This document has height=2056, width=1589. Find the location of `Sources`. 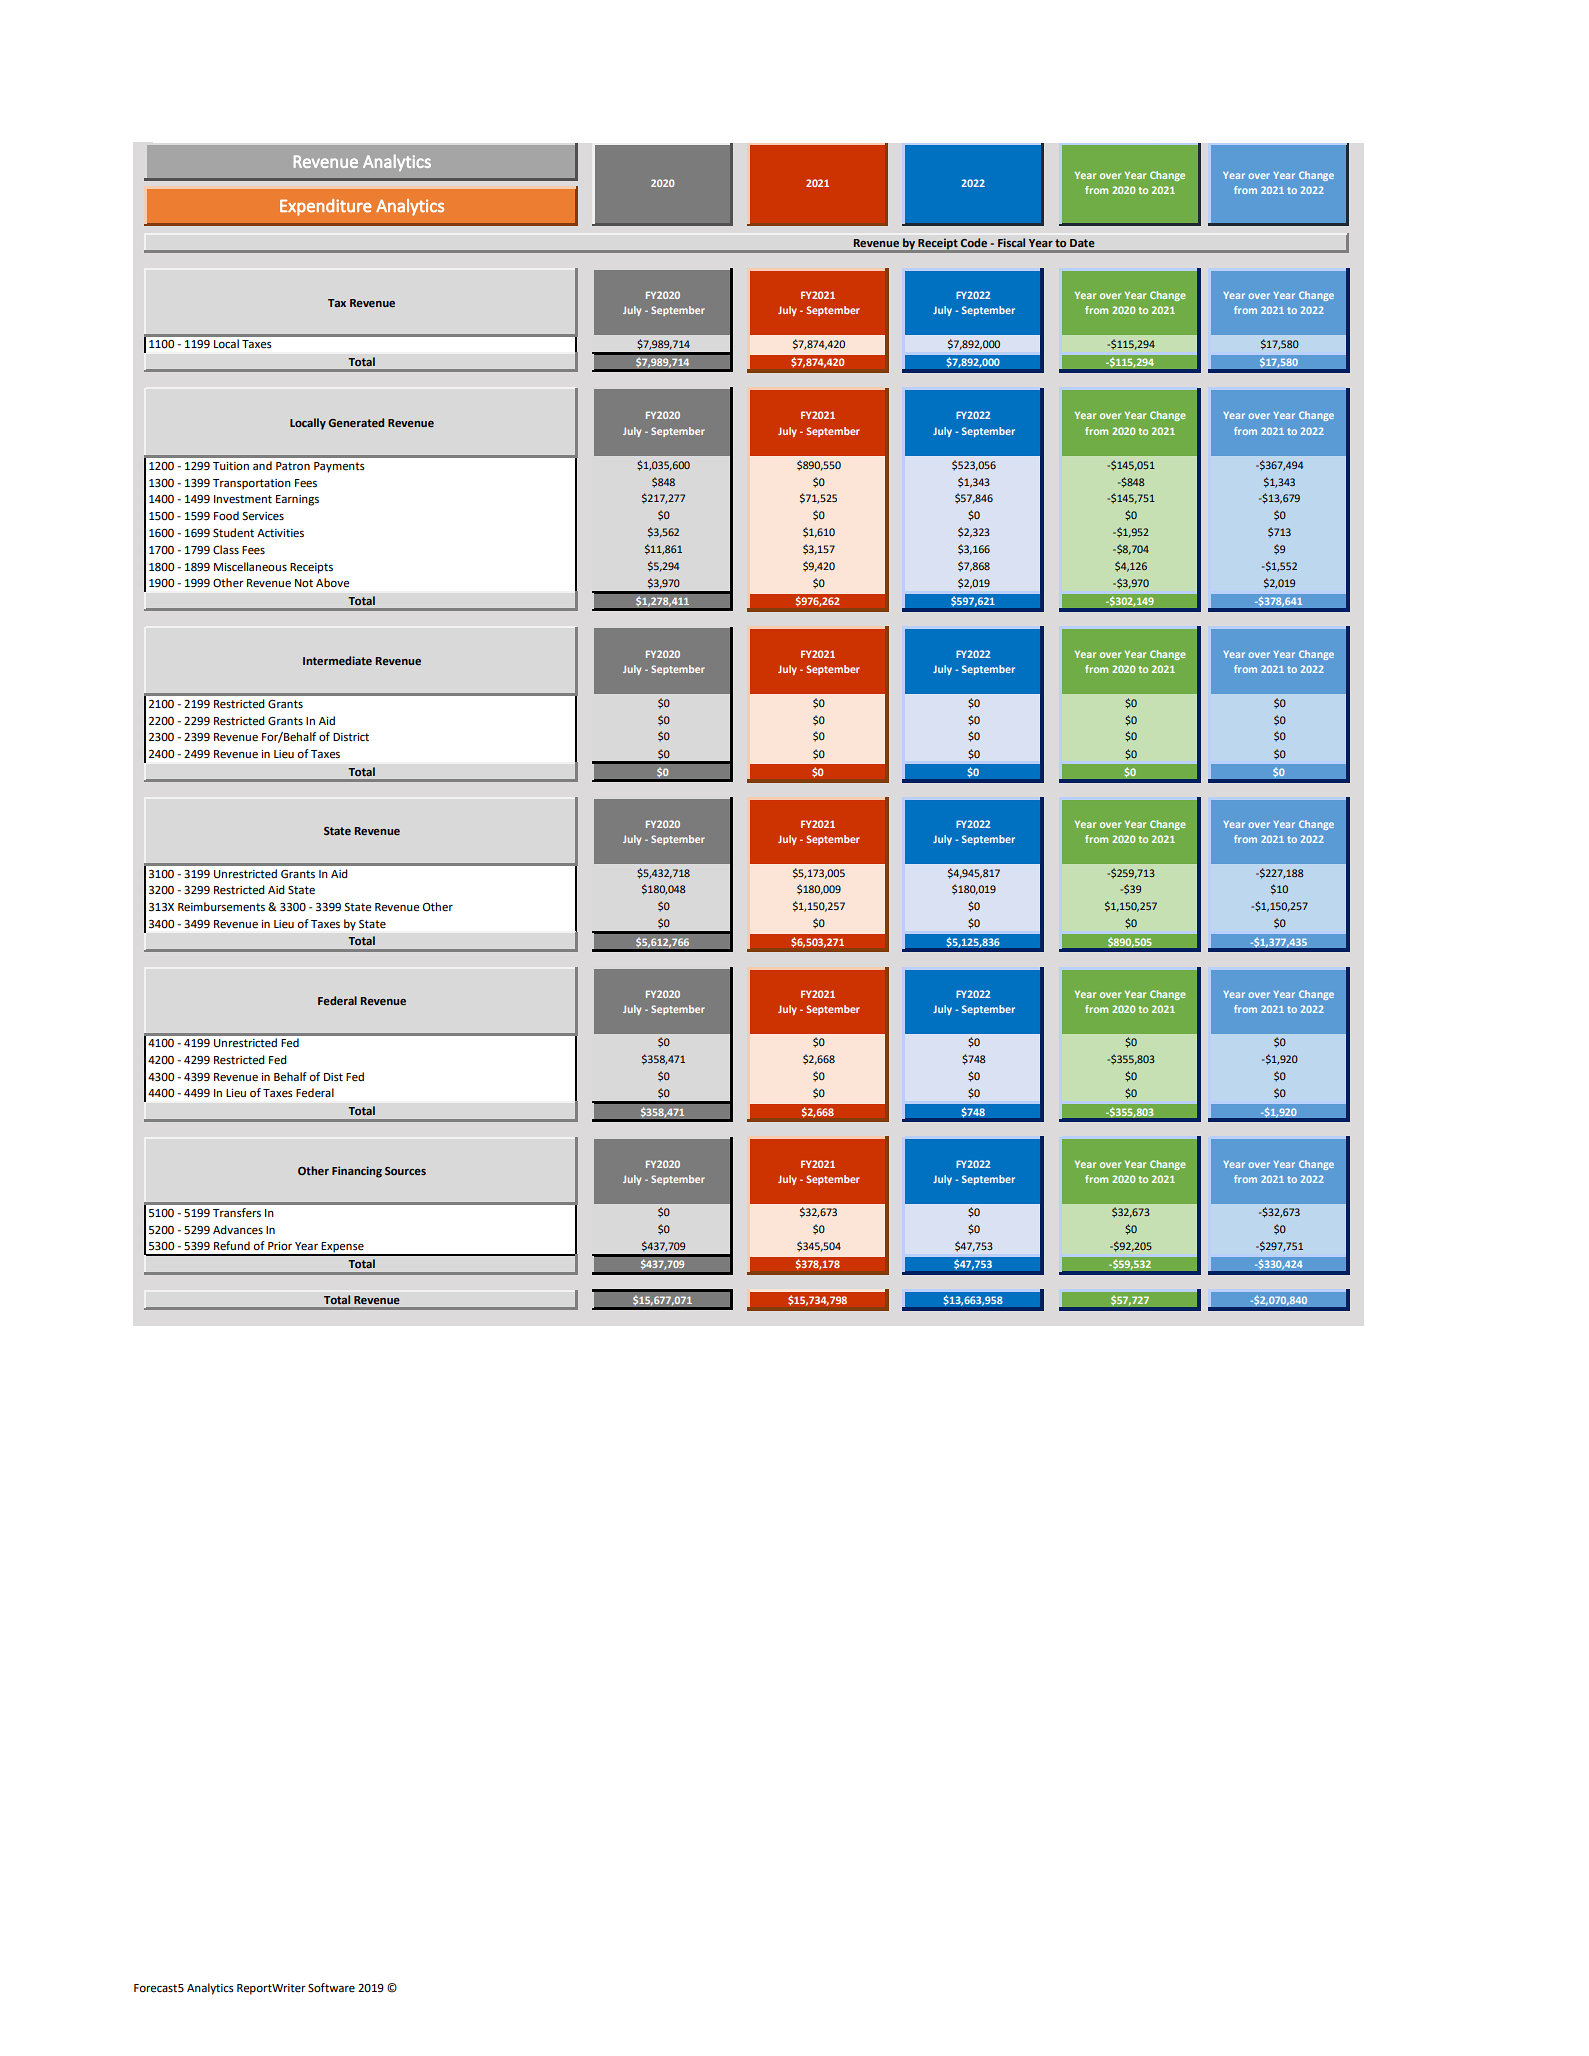

Sources is located at coordinates (405, 1171).
